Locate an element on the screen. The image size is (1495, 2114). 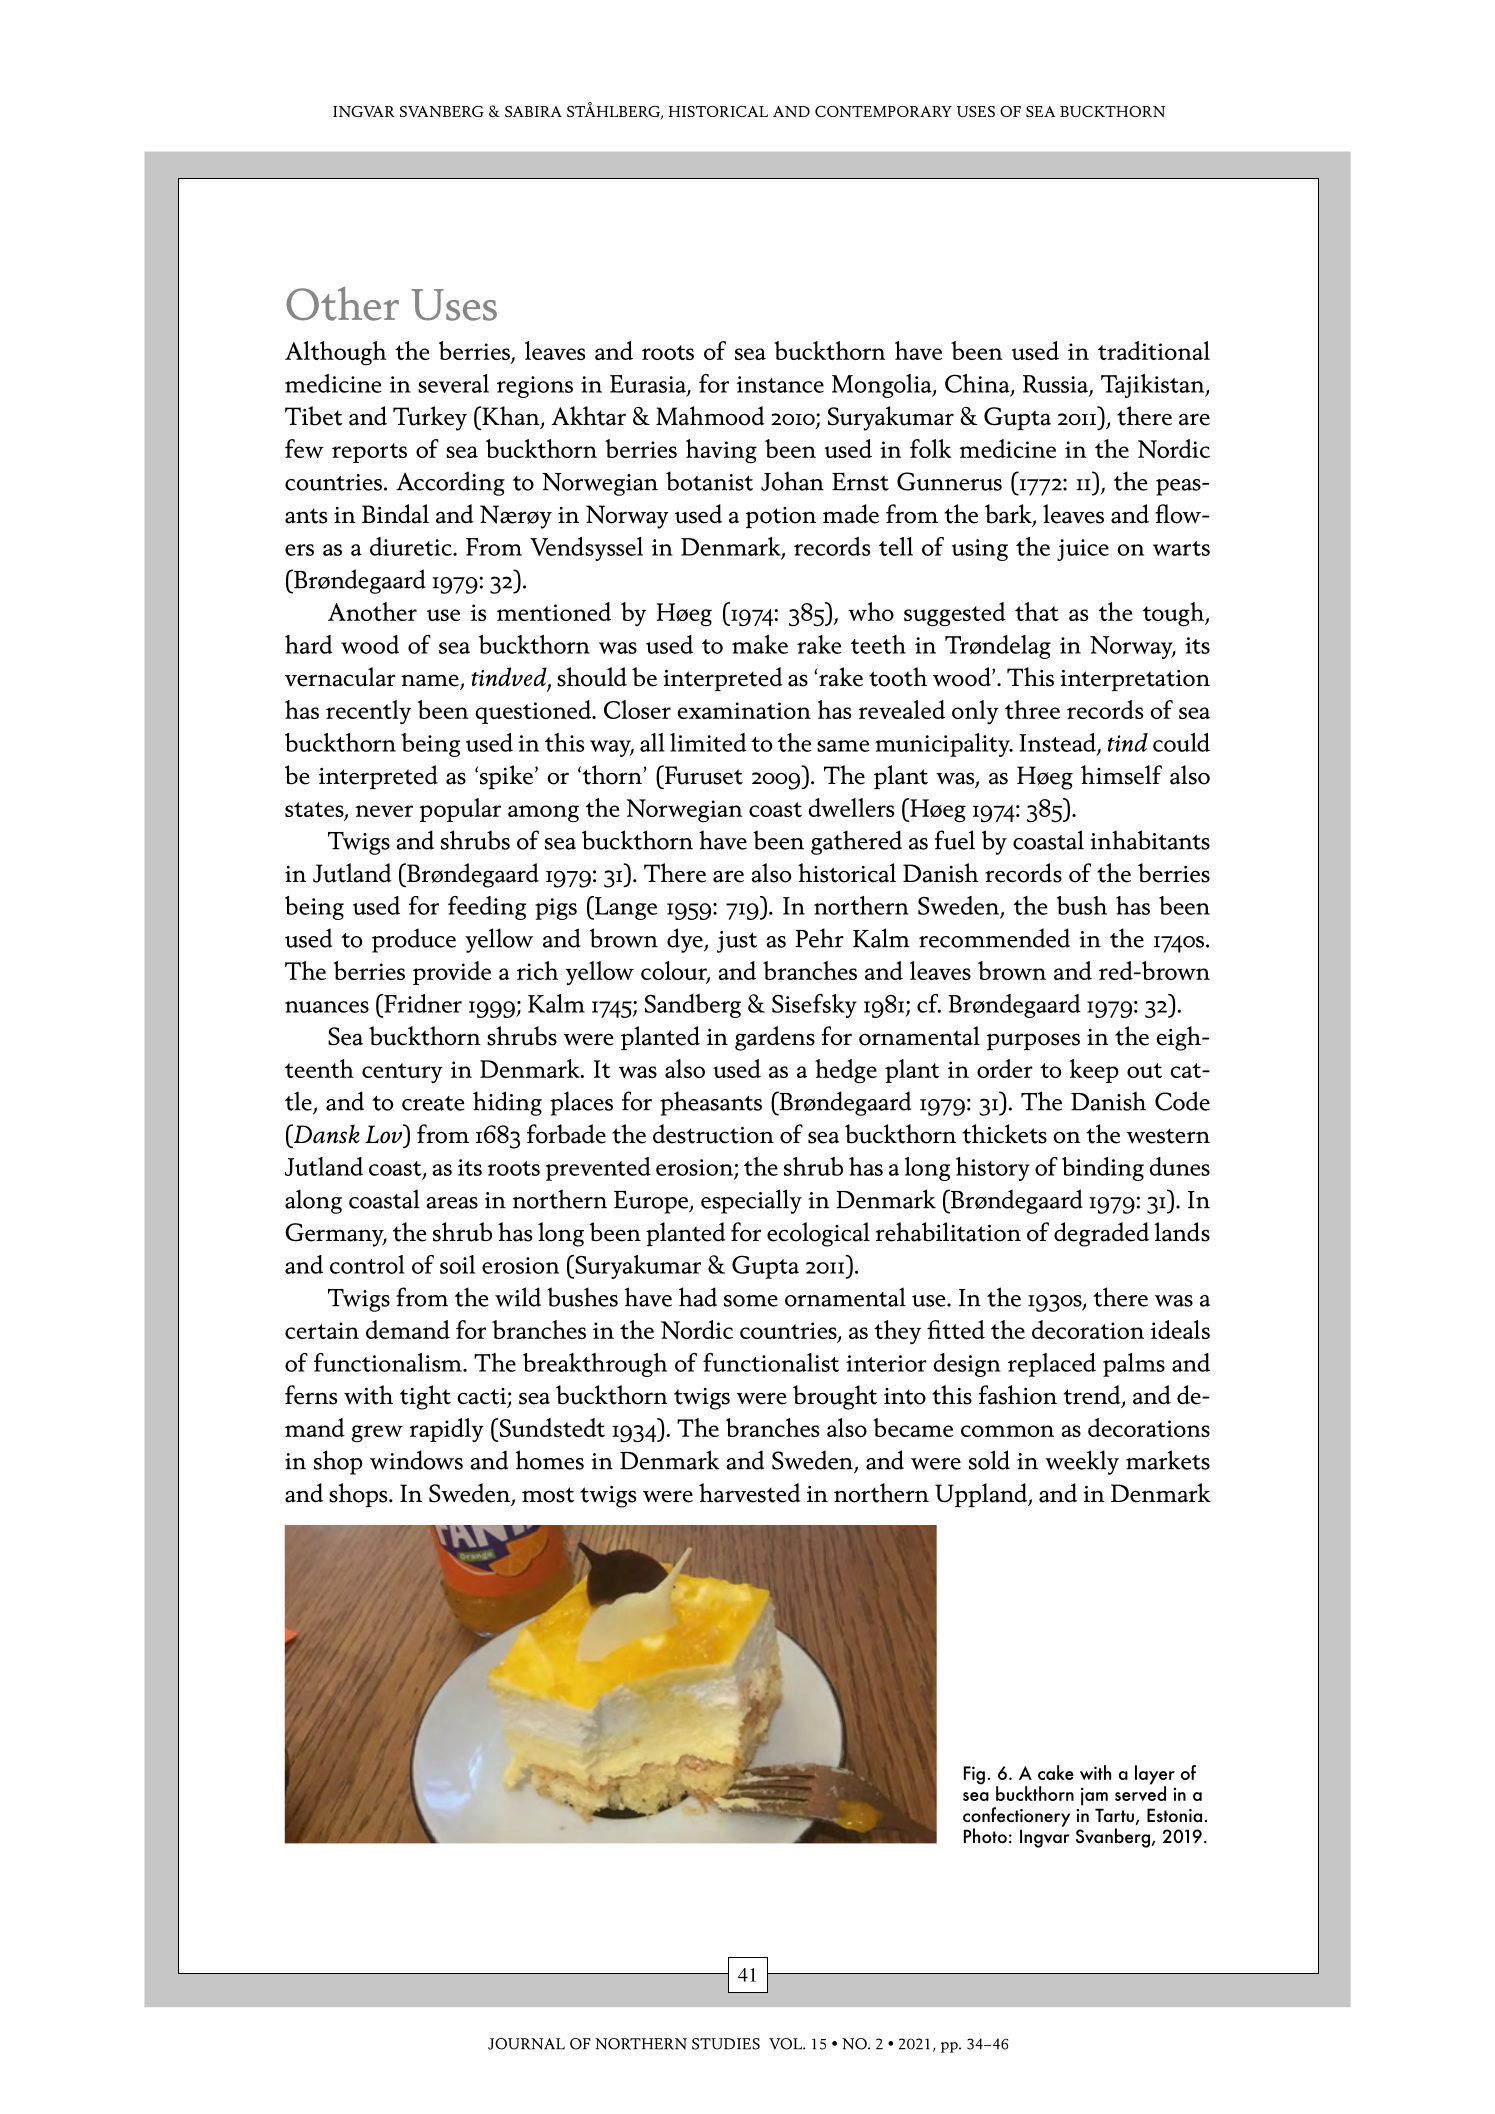
STUDIES is located at coordinates (726, 2044).
